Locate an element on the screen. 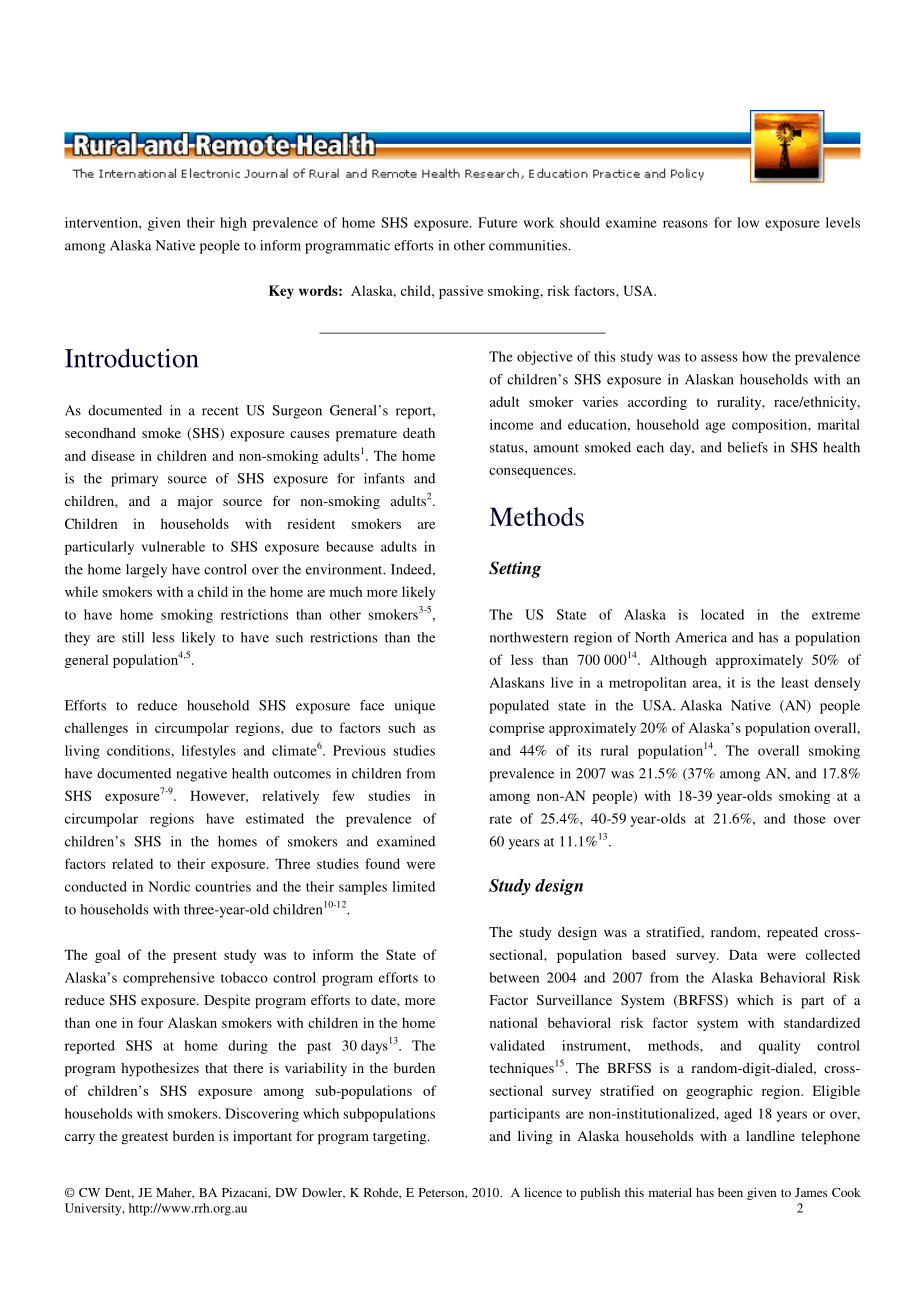 The image size is (924, 1308). high is located at coordinates (233, 224).
